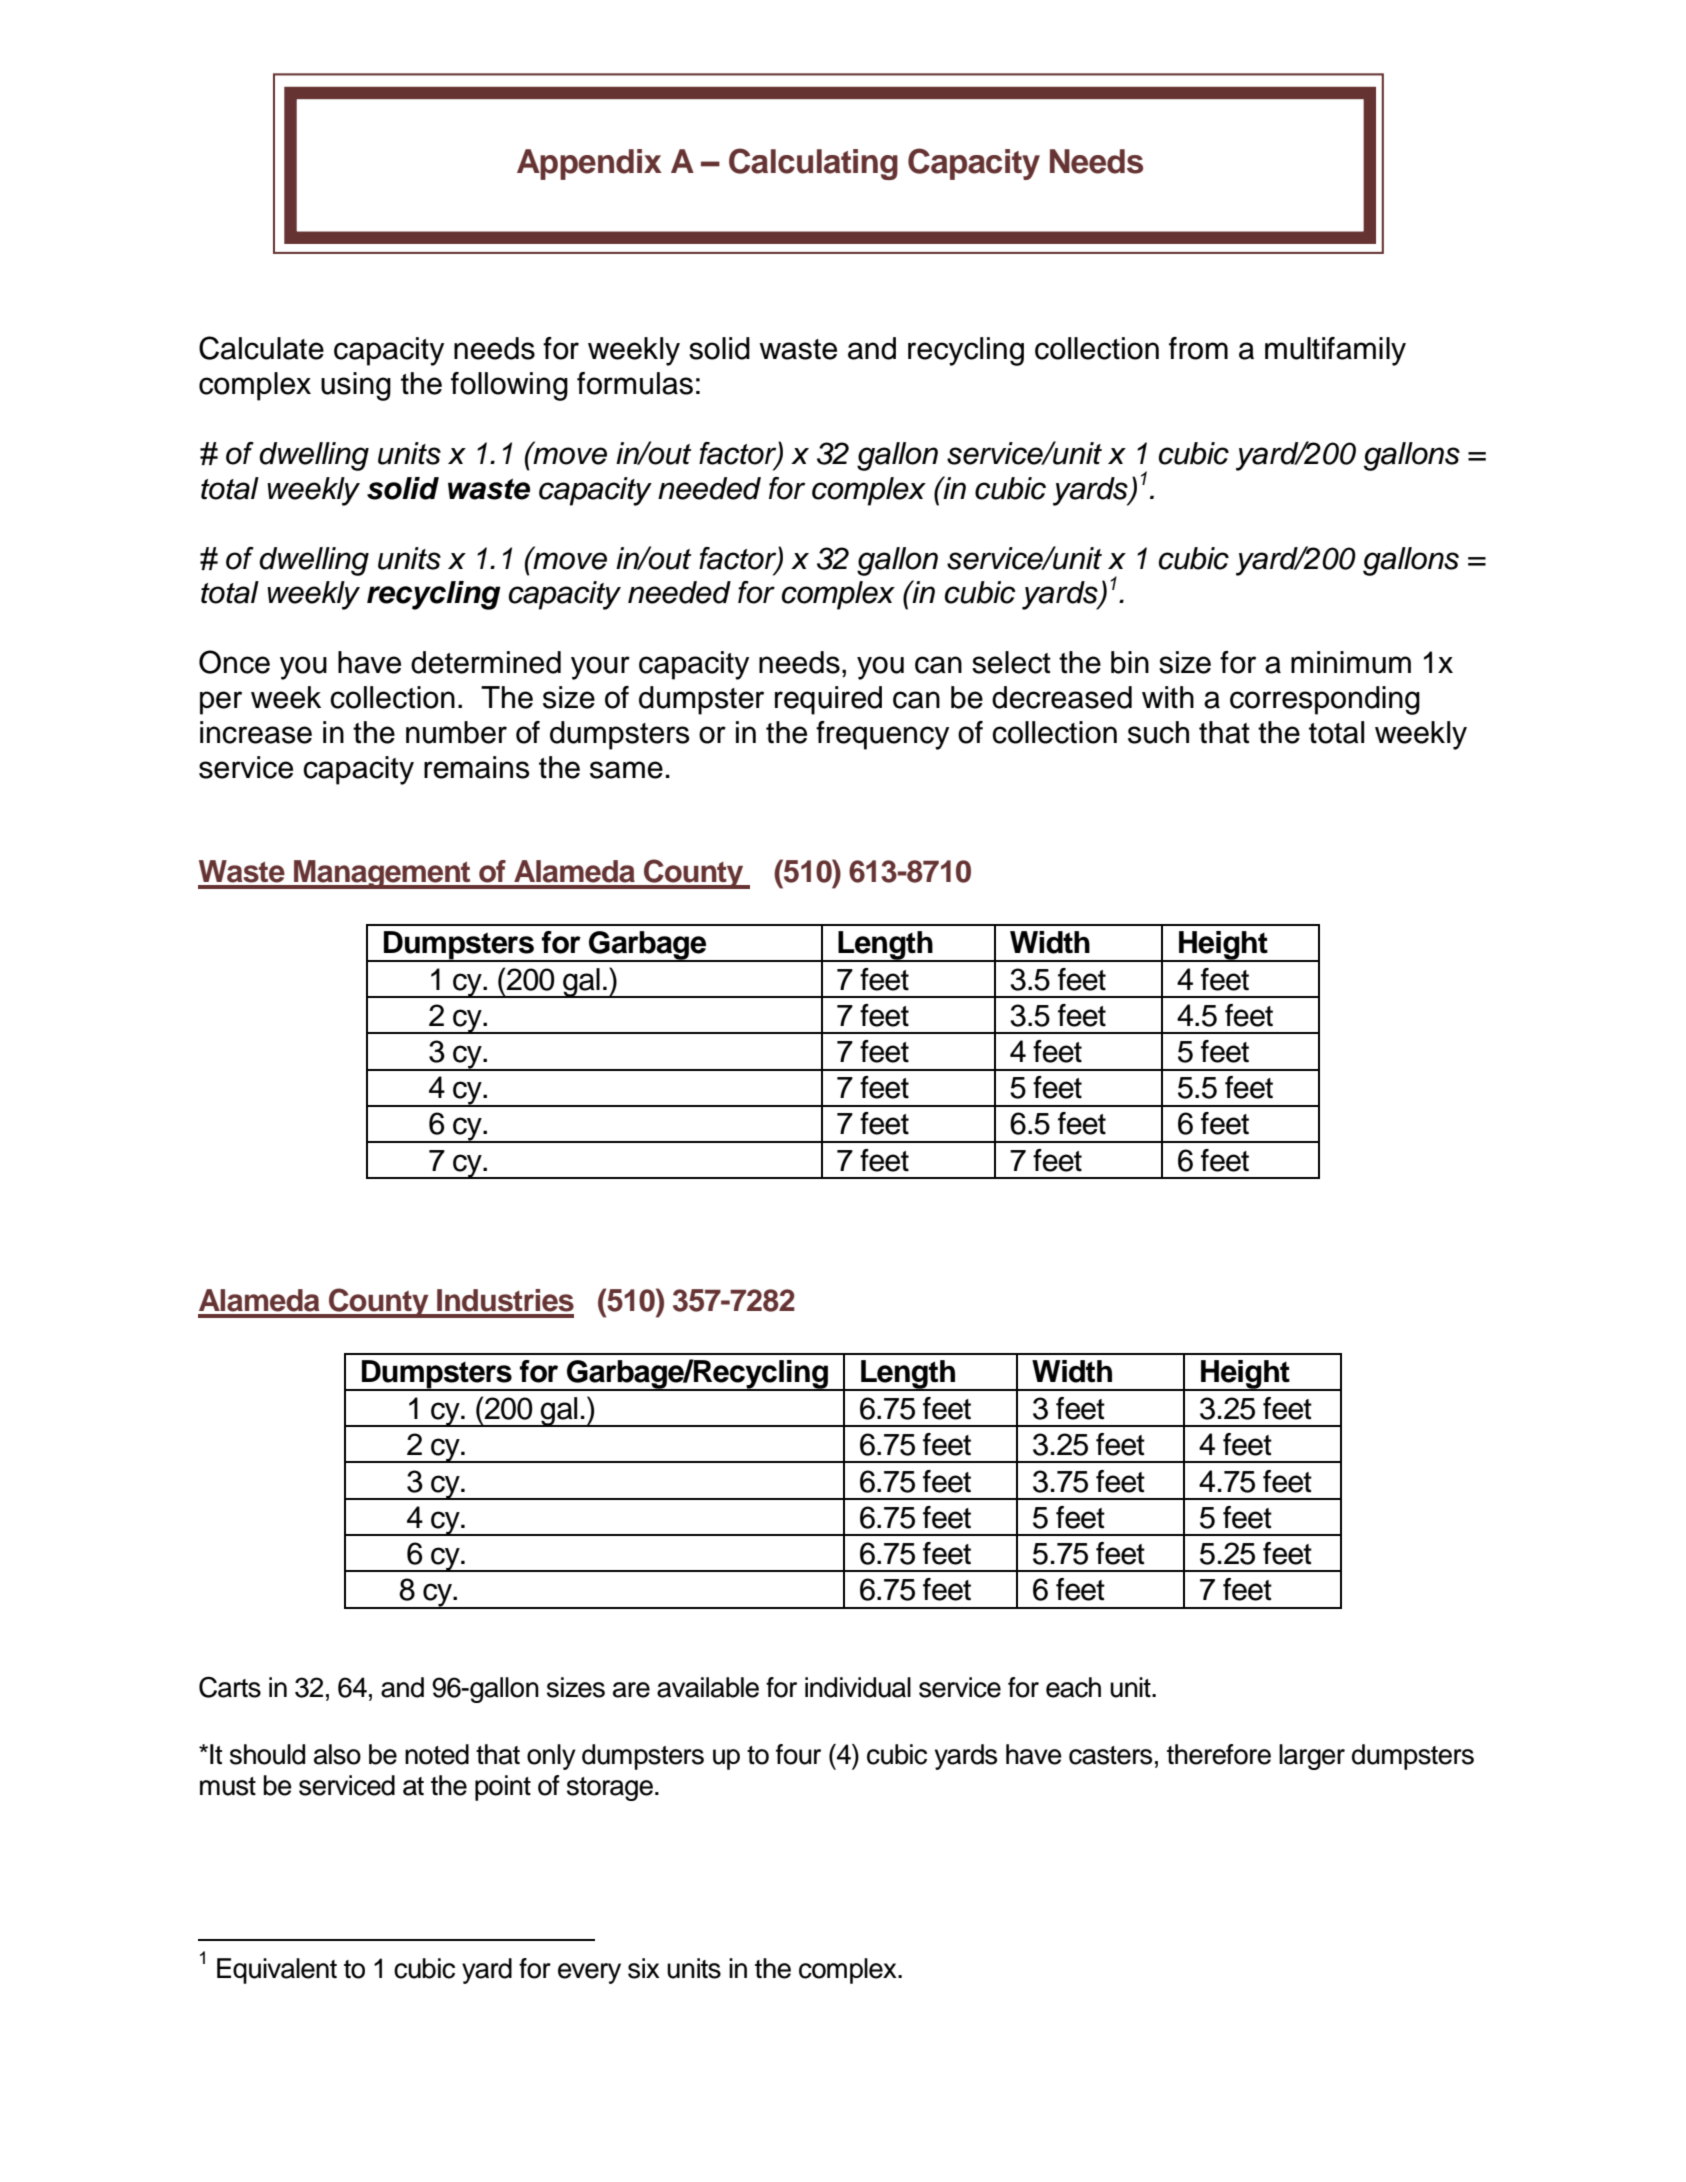 The height and width of the screenshot is (2182, 1686). Describe the element at coordinates (382, 874) in the screenshot. I see `Management` at that location.
